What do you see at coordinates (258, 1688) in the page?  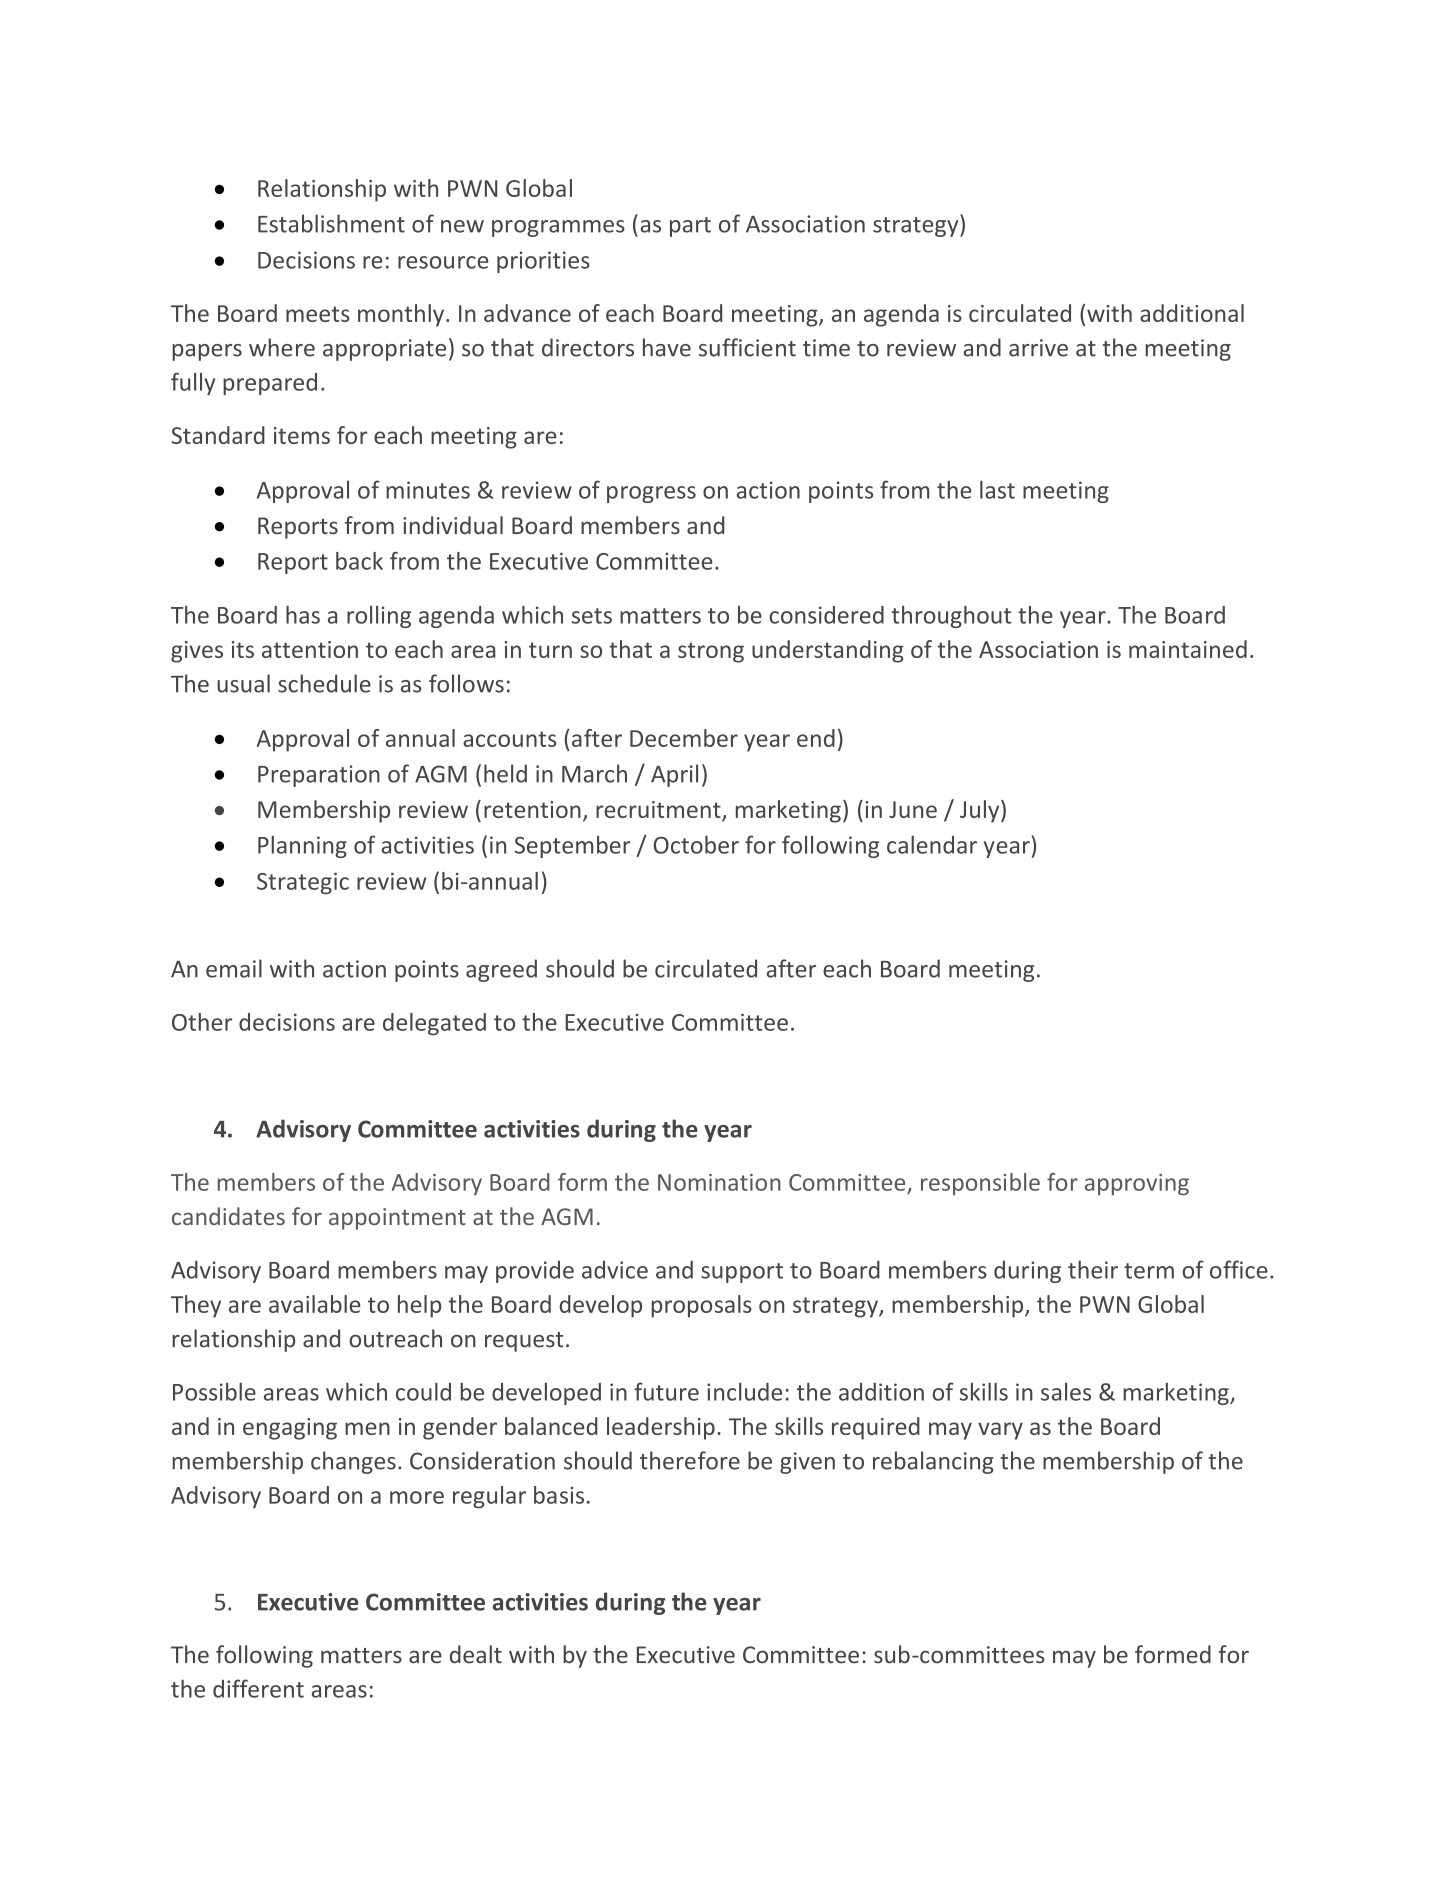 I see `different` at bounding box center [258, 1688].
